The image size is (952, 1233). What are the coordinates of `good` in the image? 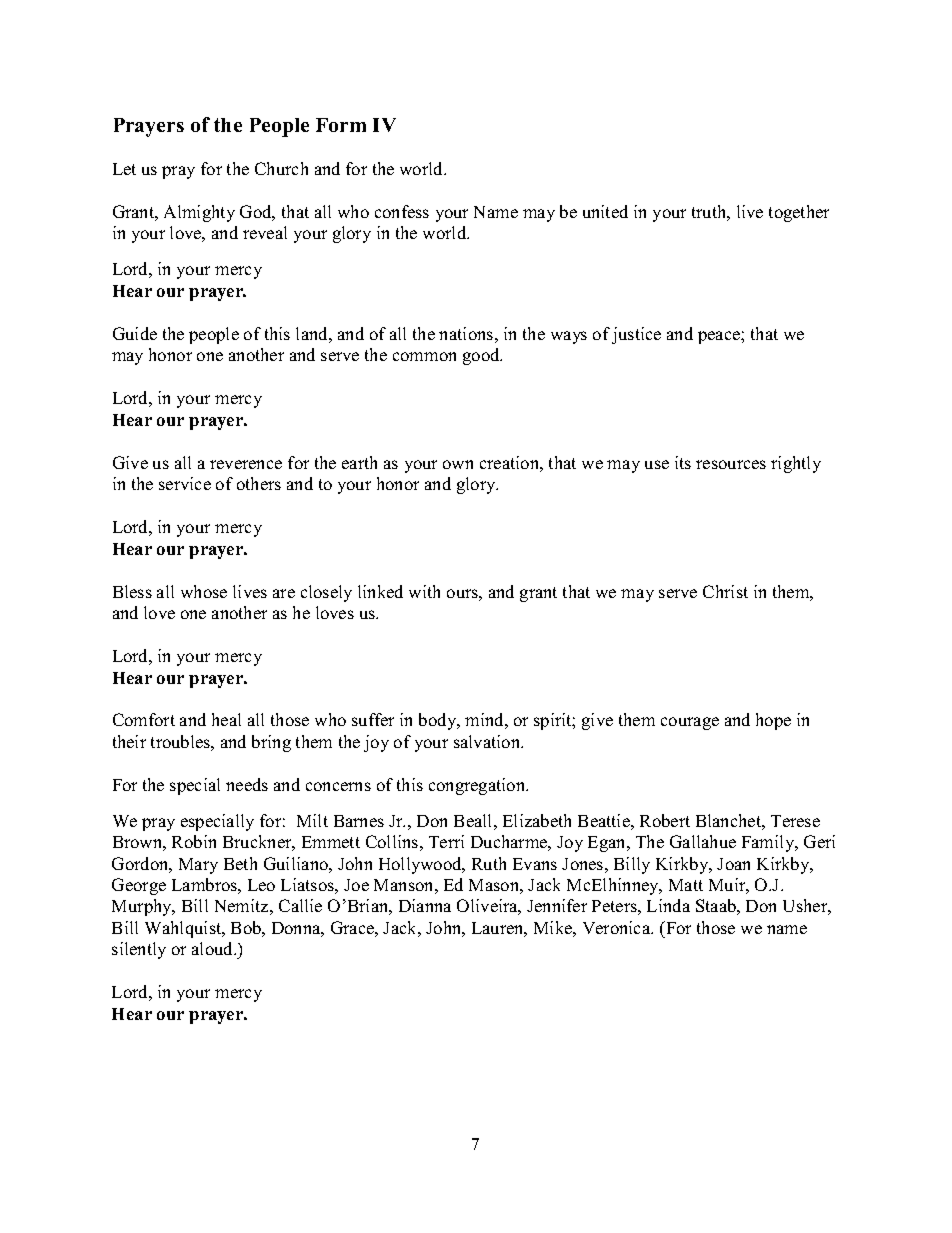 It's located at (482, 356).
